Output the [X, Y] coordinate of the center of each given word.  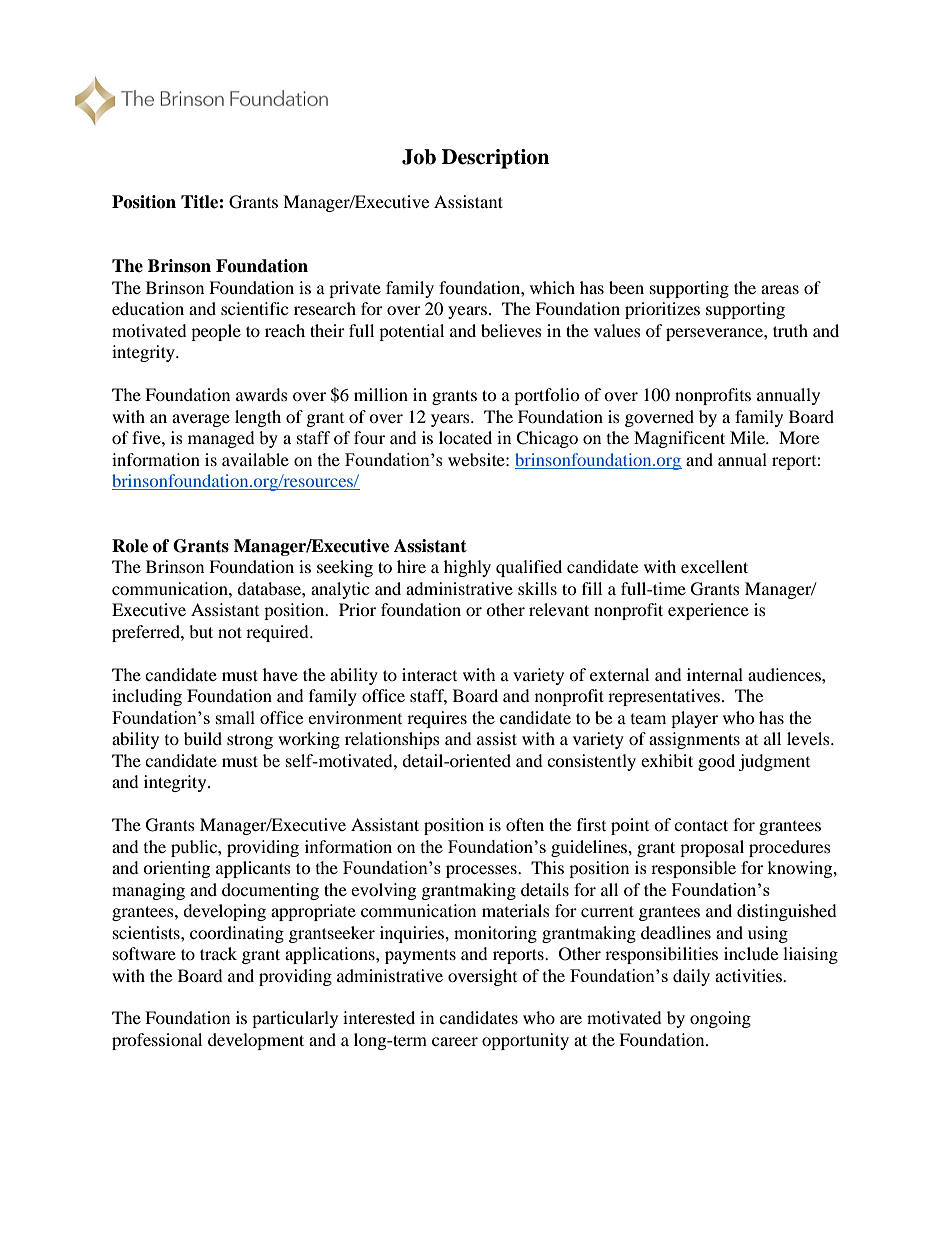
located [465, 437]
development [256, 1041]
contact [701, 825]
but [201, 631]
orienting [176, 869]
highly [467, 568]
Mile [748, 437]
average [201, 420]
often [525, 824]
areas [780, 289]
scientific [254, 308]
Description [495, 159]
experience [708, 611]
